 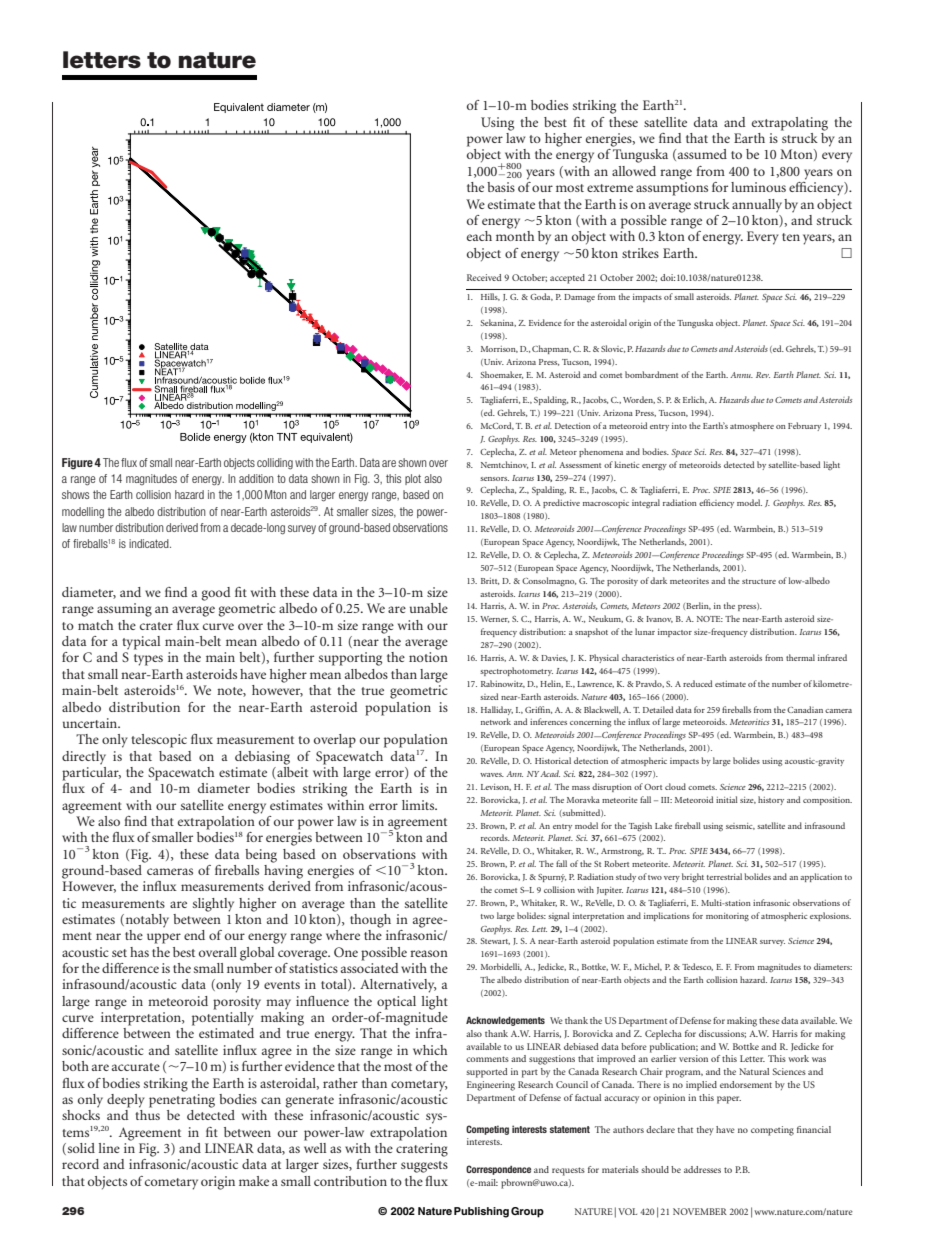 I want to click on solid, so click(x=80, y=1149).
